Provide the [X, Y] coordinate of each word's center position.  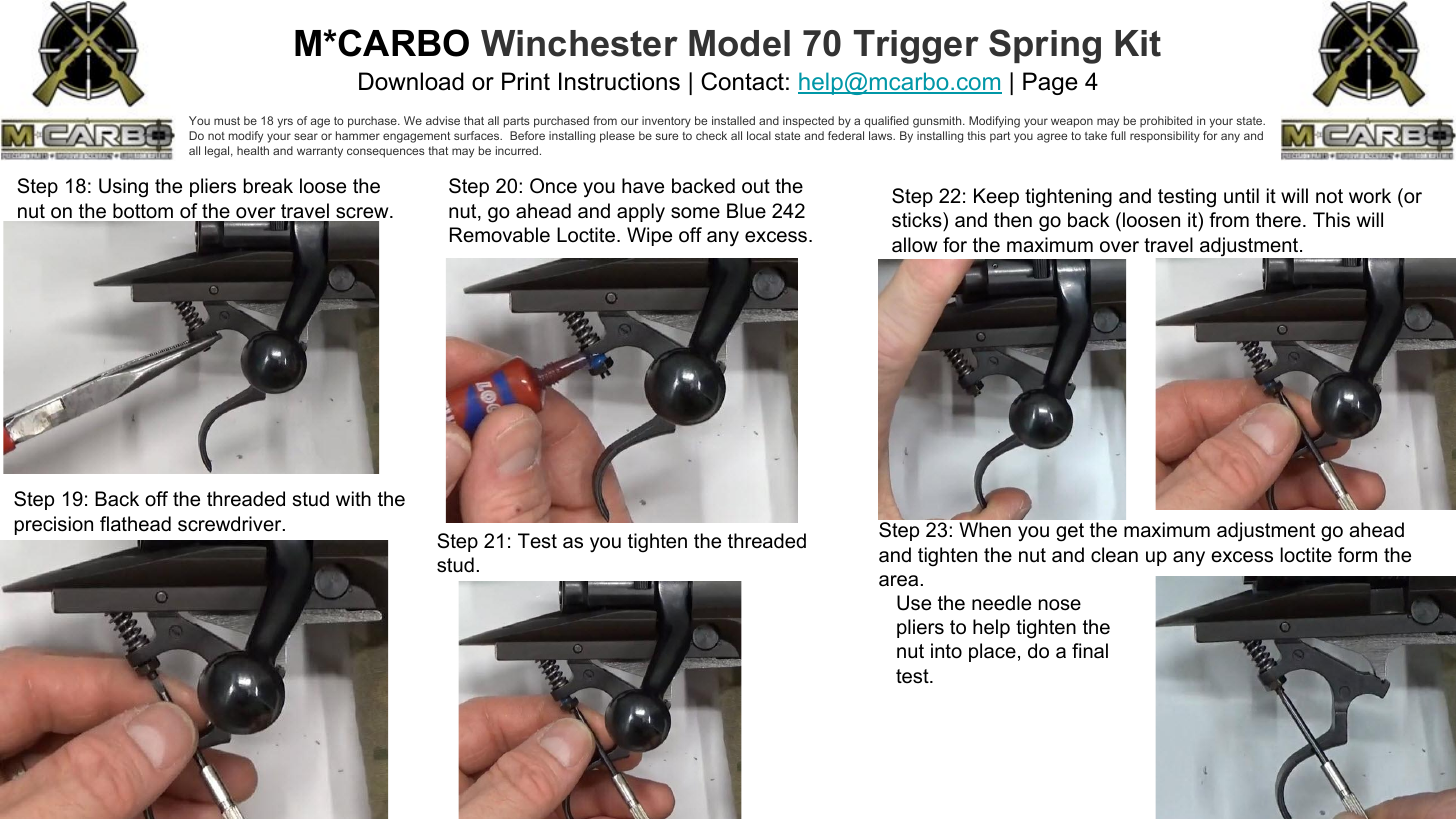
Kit [1138, 43]
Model [739, 43]
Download [411, 81]
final [1090, 650]
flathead [135, 524]
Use [914, 603]
